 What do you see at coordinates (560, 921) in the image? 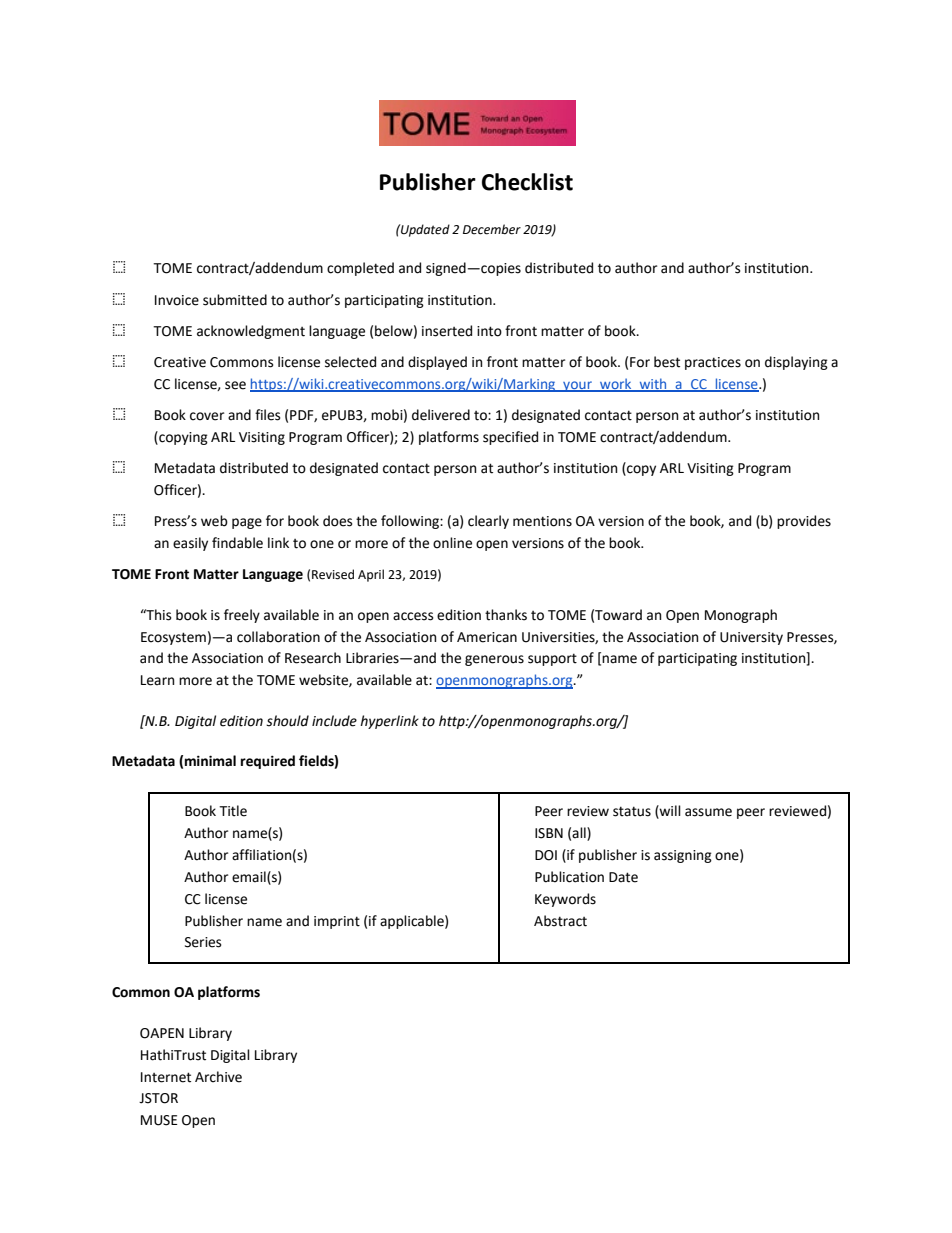
I see `Abstract` at bounding box center [560, 921].
